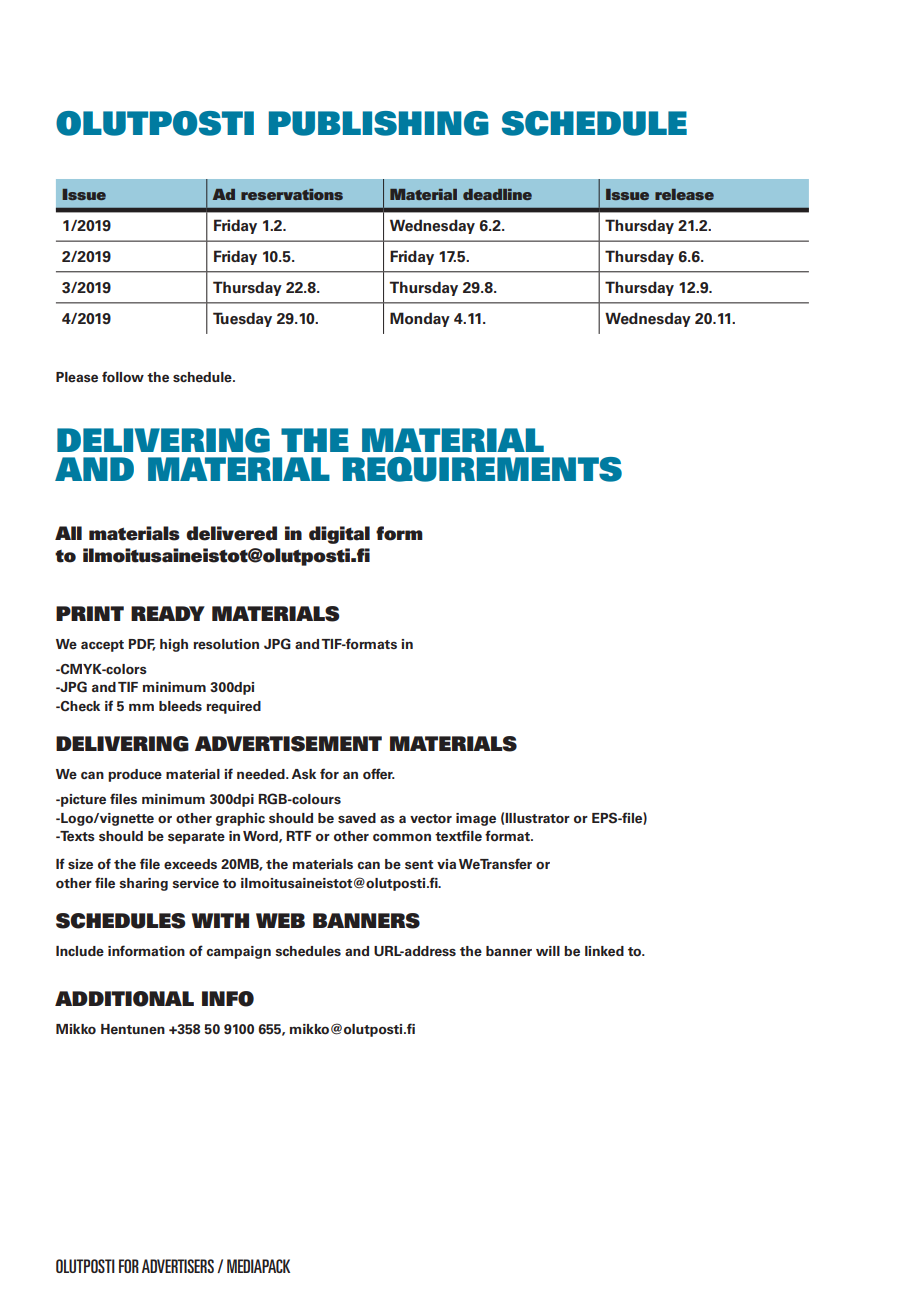 This image has height=1308, width=924. Describe the element at coordinates (379, 123) in the image. I see `PUBLISHING` at that location.
